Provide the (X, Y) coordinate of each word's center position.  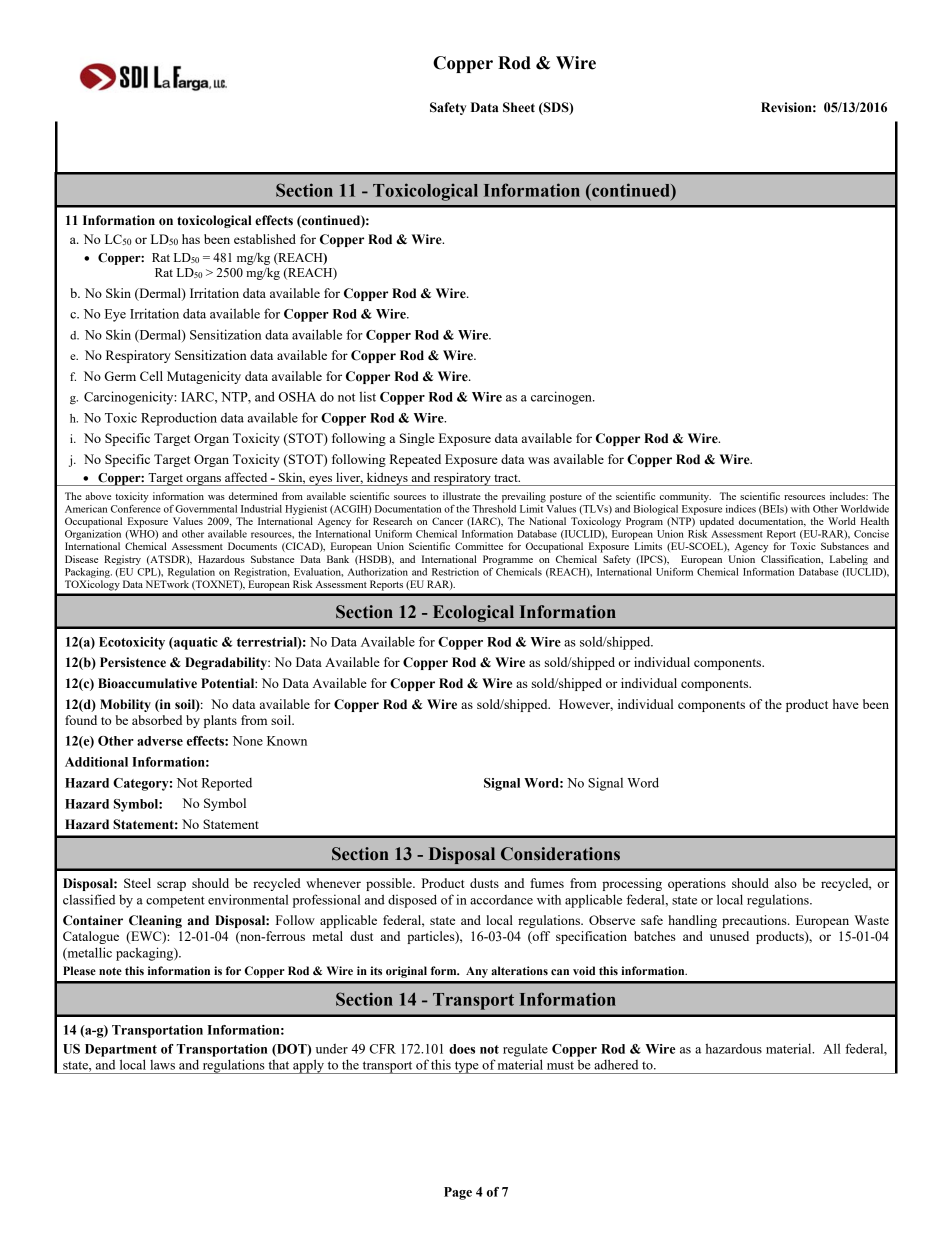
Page (458, 1193)
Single (417, 439)
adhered (616, 1064)
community (685, 497)
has (191, 239)
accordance (501, 900)
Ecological (473, 613)
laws (162, 1065)
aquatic (195, 643)
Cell (151, 376)
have (846, 704)
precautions (755, 921)
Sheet (519, 107)
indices (741, 509)
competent (175, 902)
